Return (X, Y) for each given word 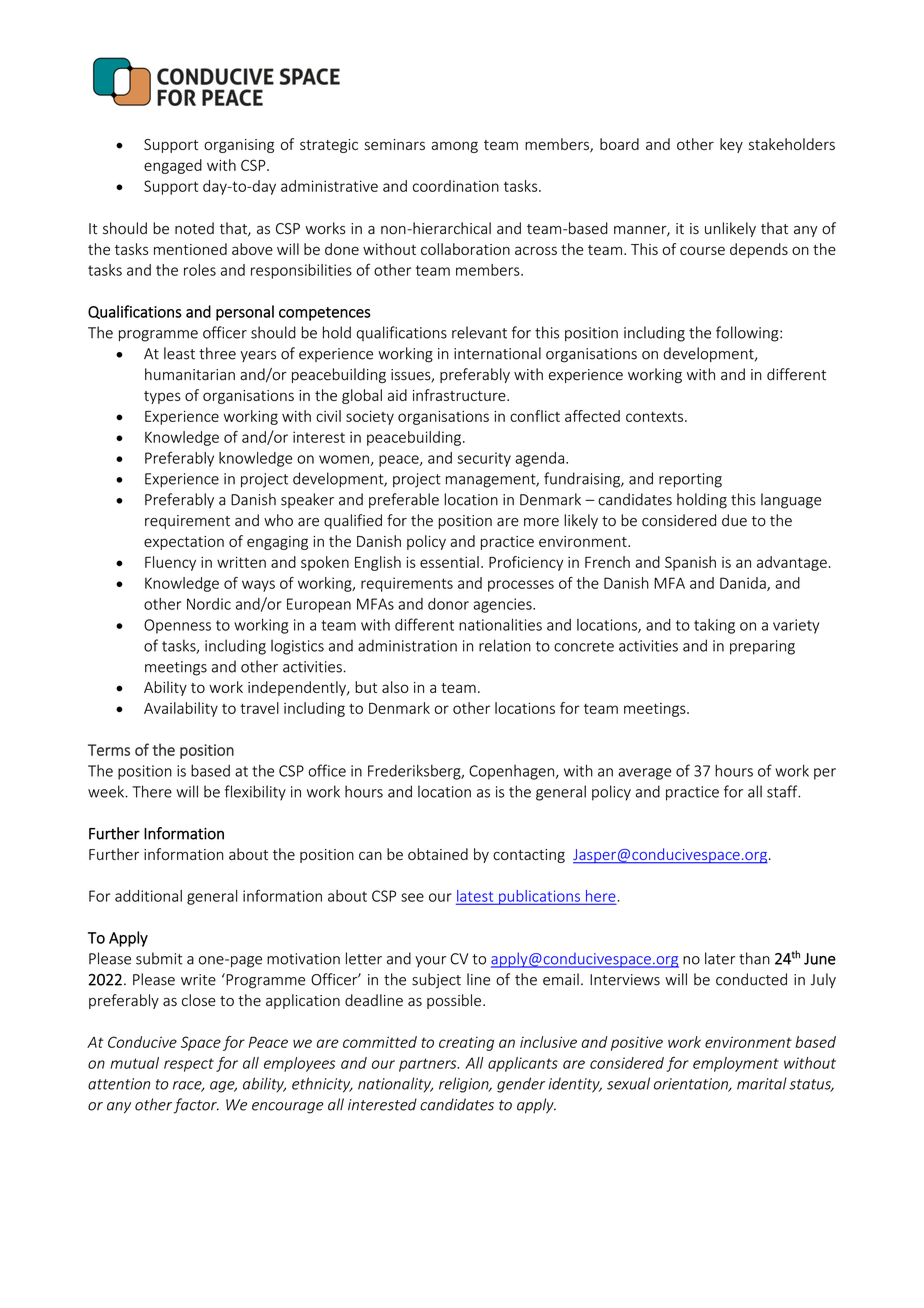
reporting (690, 480)
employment (736, 1064)
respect (189, 1065)
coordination (456, 186)
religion (465, 1085)
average (644, 774)
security (484, 459)
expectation (184, 543)
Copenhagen (513, 772)
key (731, 145)
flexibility (255, 793)
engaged (173, 166)
